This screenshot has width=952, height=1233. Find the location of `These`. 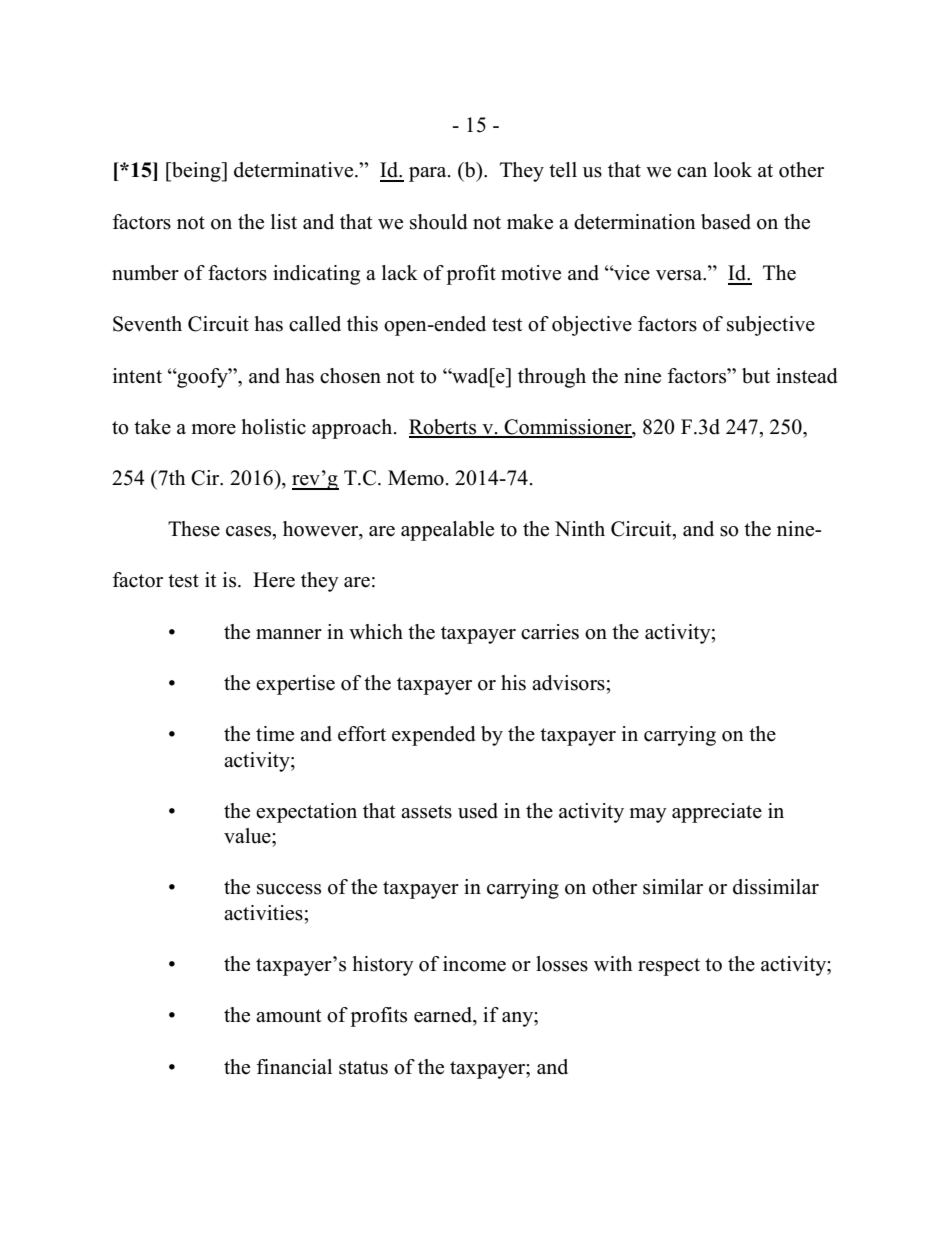

These is located at coordinates (194, 529).
